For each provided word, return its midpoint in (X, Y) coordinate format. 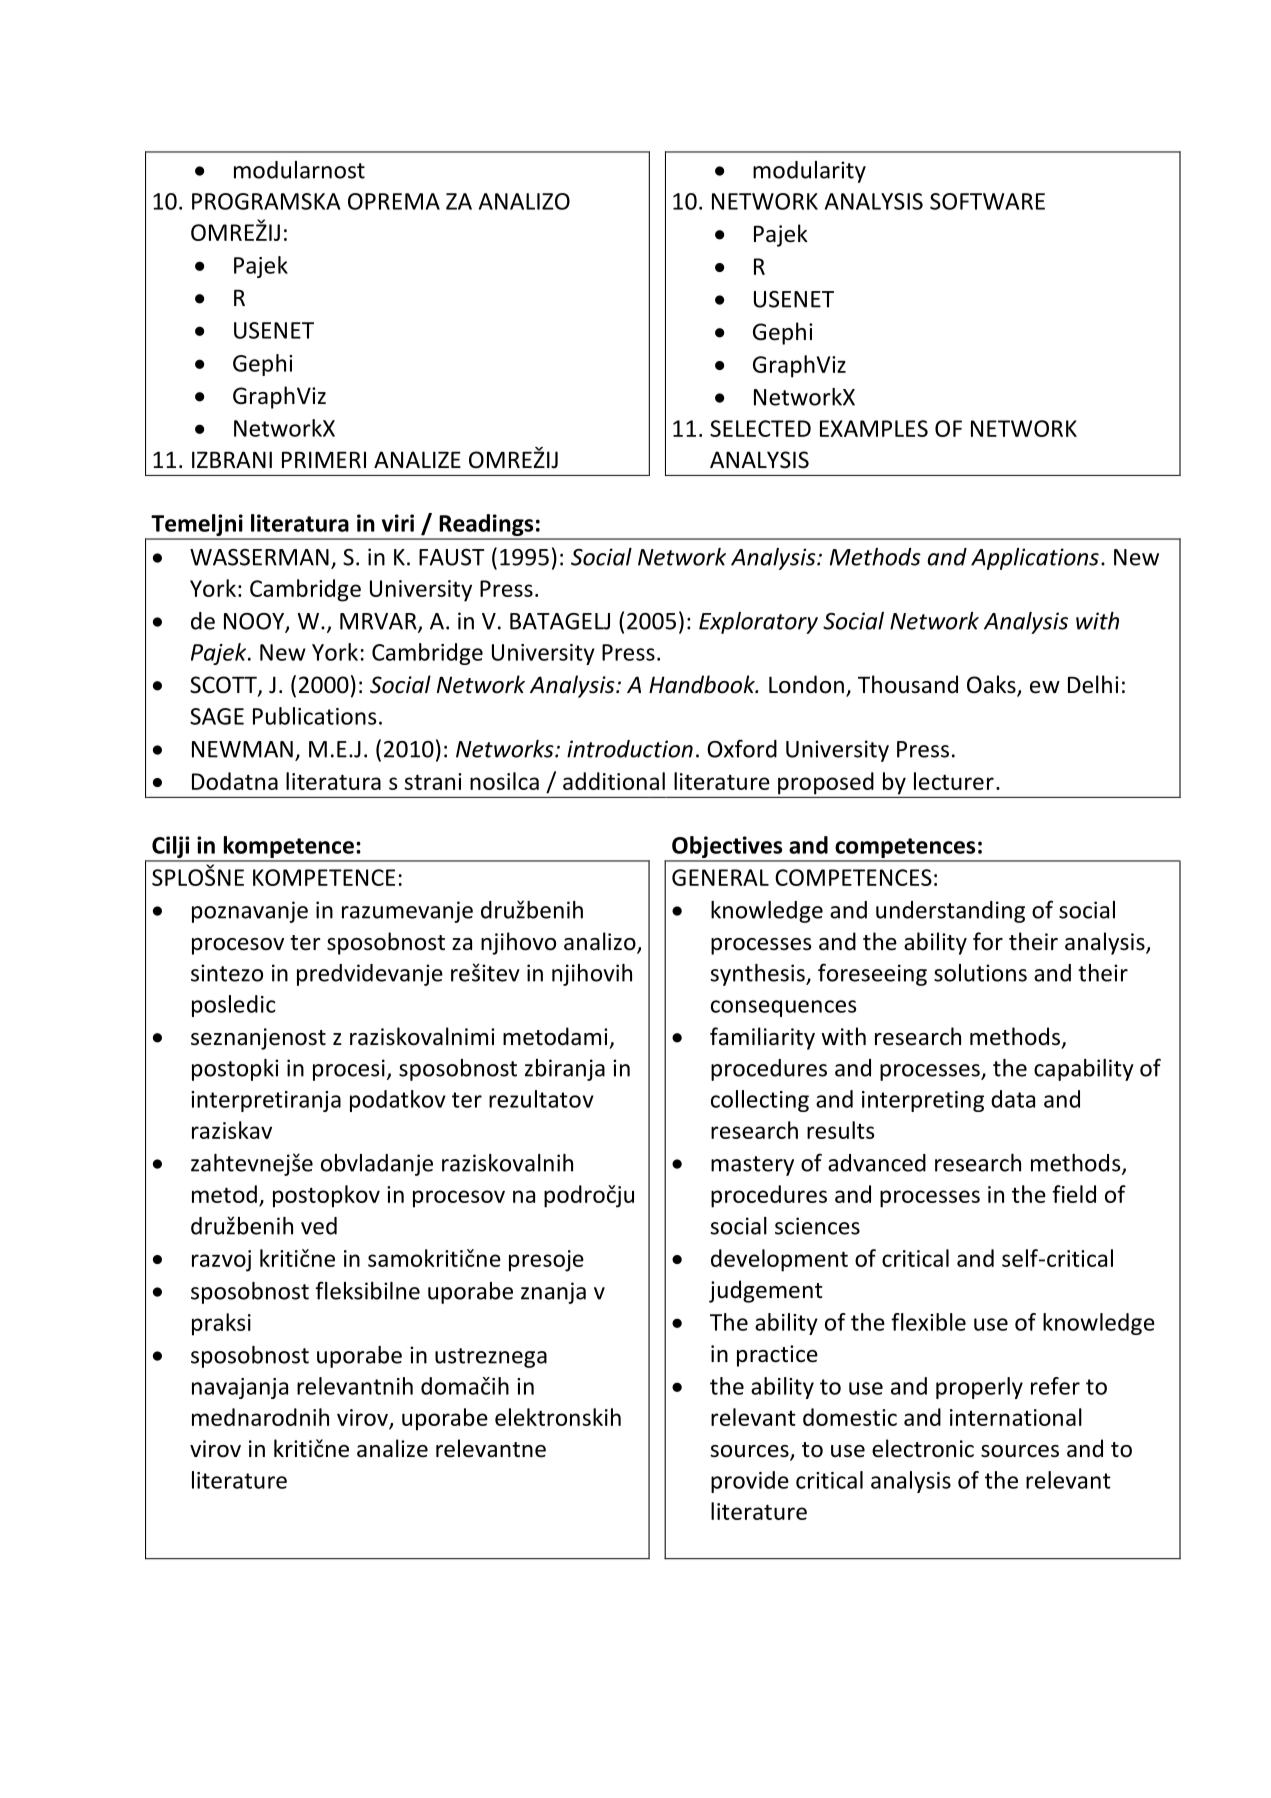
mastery (752, 1166)
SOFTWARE (987, 201)
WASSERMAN (259, 557)
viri (398, 523)
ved (319, 1226)
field (1074, 1194)
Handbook (703, 684)
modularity (809, 172)
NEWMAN (242, 749)
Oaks (992, 685)
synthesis (758, 975)
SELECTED (760, 428)
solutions (980, 973)
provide (750, 1482)
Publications (315, 716)
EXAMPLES (874, 428)
